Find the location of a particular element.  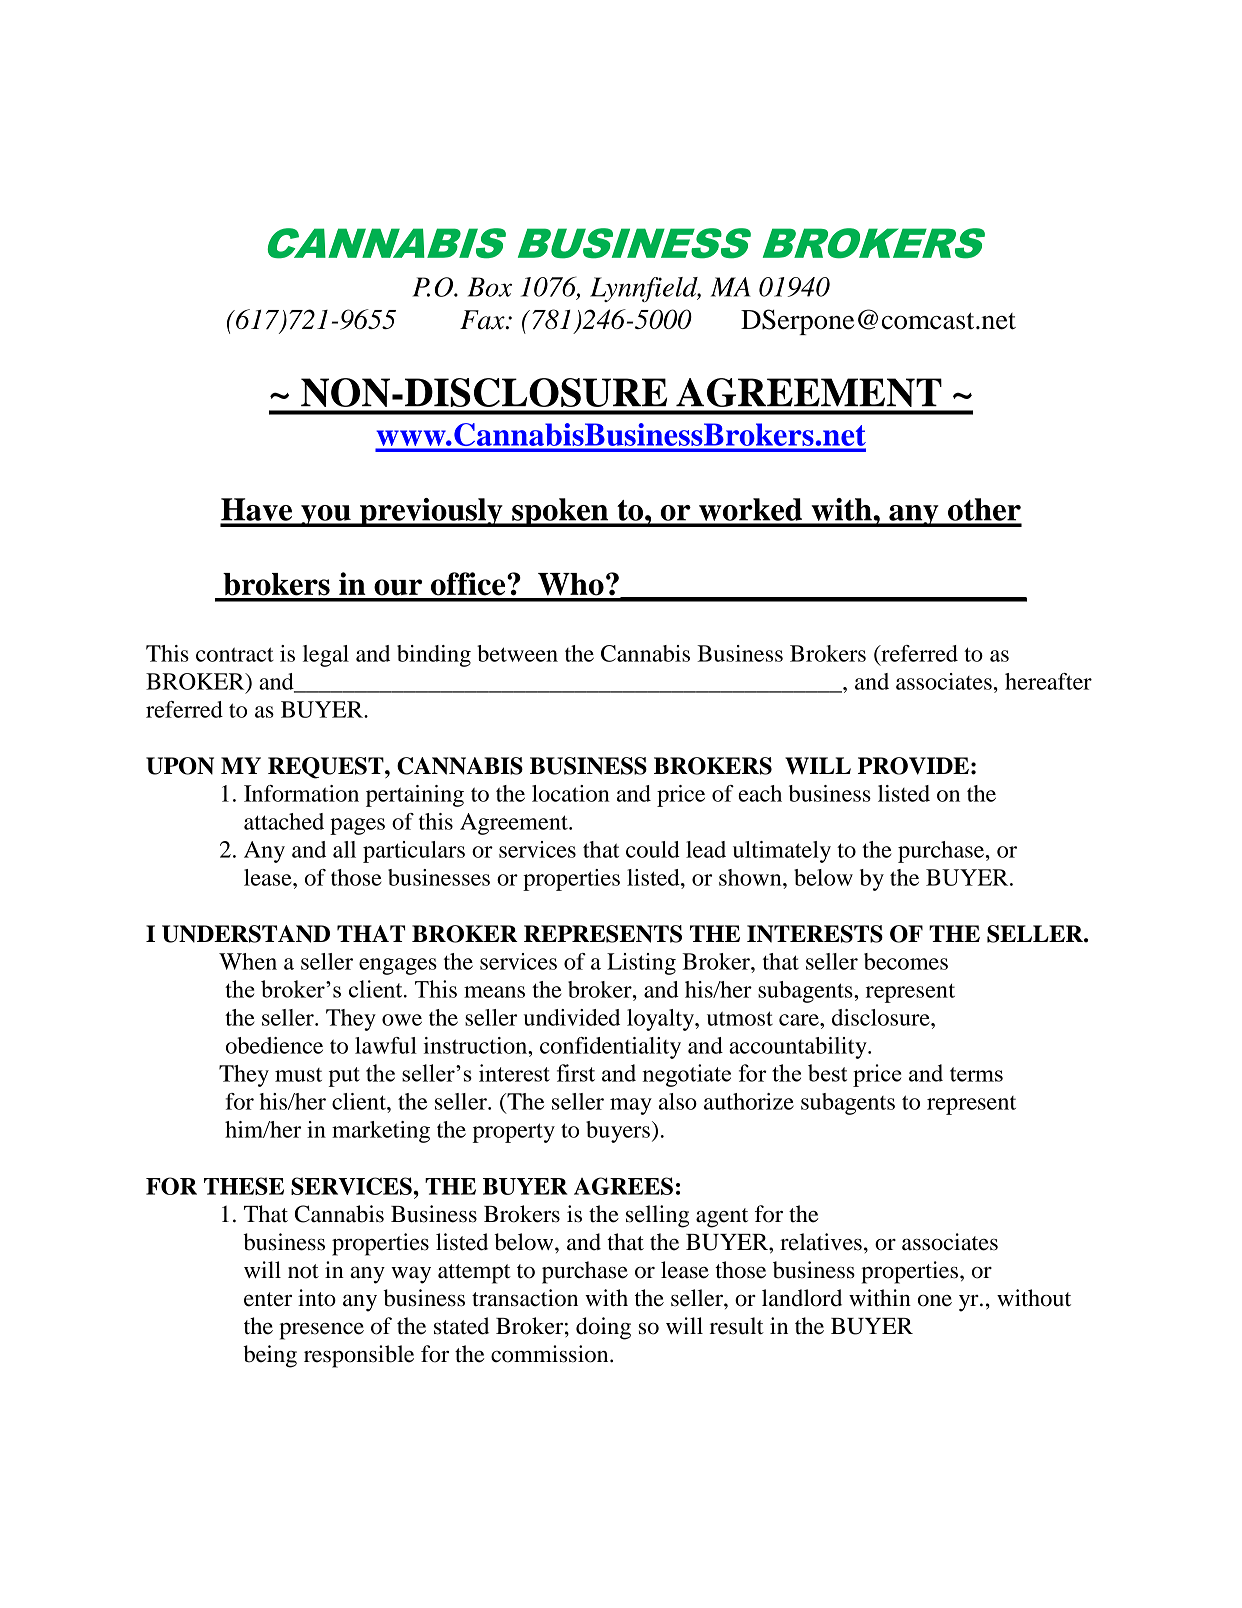

Fax is located at coordinates (483, 320).
